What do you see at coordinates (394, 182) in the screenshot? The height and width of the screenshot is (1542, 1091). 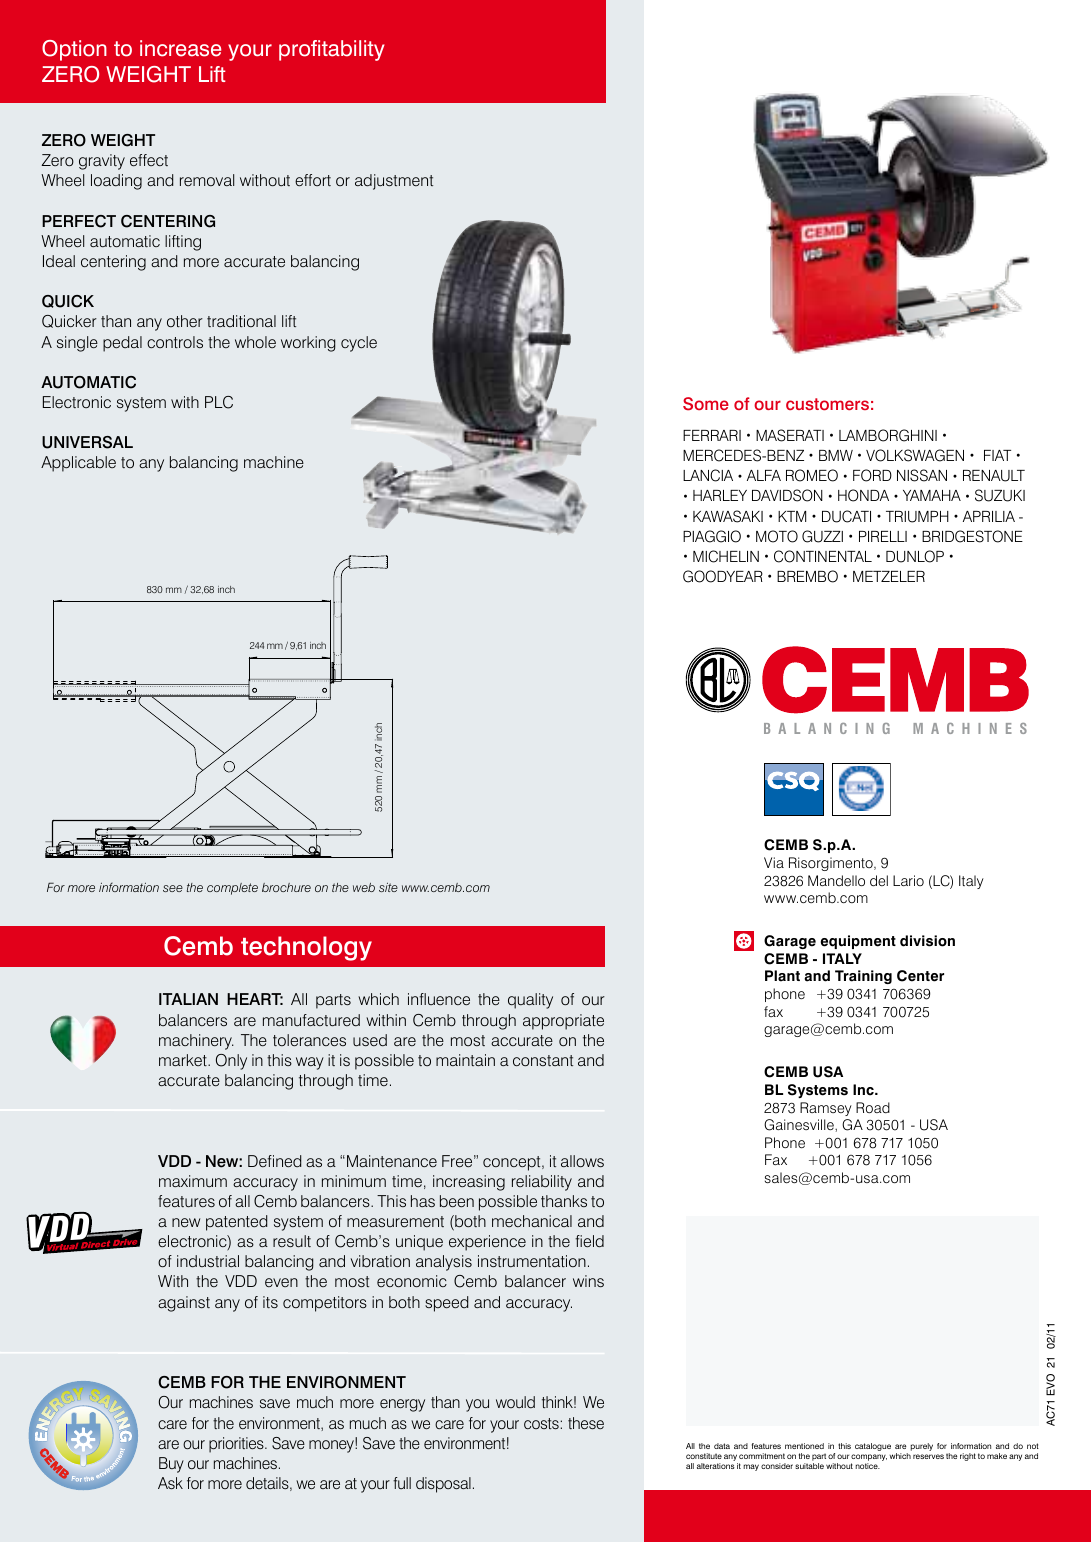 I see `adjustment` at bounding box center [394, 182].
